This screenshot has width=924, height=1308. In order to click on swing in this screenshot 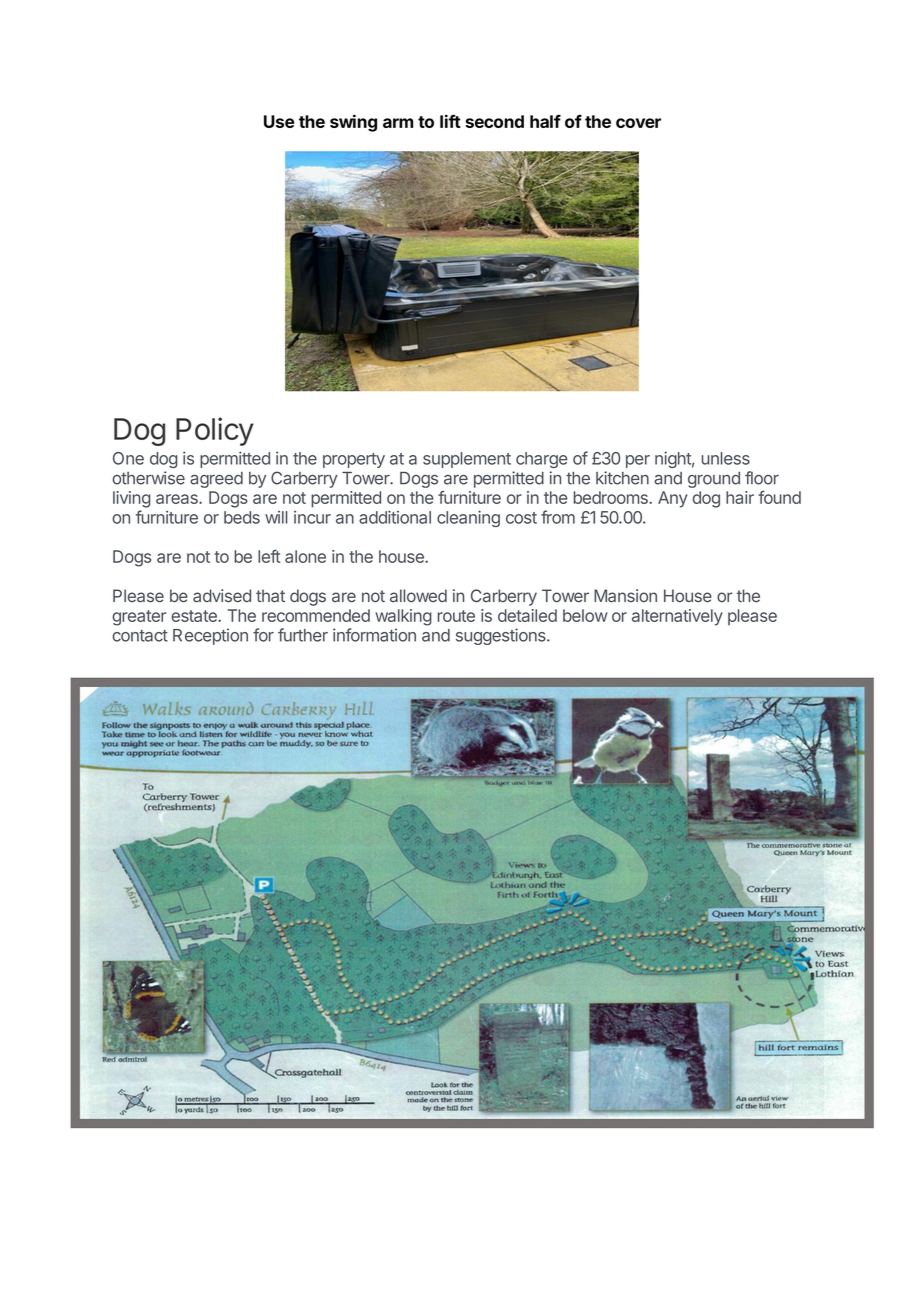, I will do `click(353, 123)`.
